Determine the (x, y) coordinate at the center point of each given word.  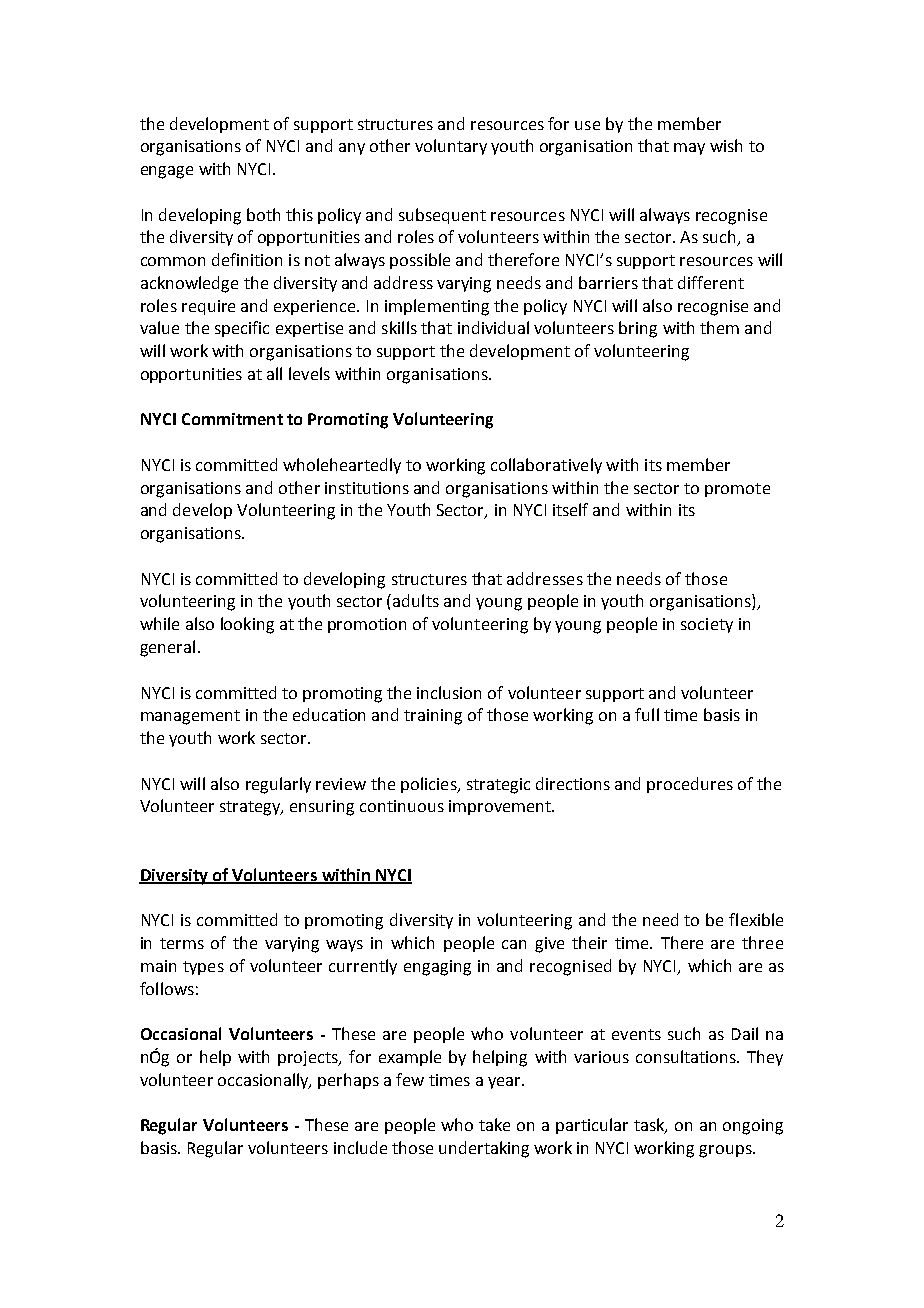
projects (309, 1058)
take (494, 1124)
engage (167, 172)
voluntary (451, 147)
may (689, 149)
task (650, 1126)
